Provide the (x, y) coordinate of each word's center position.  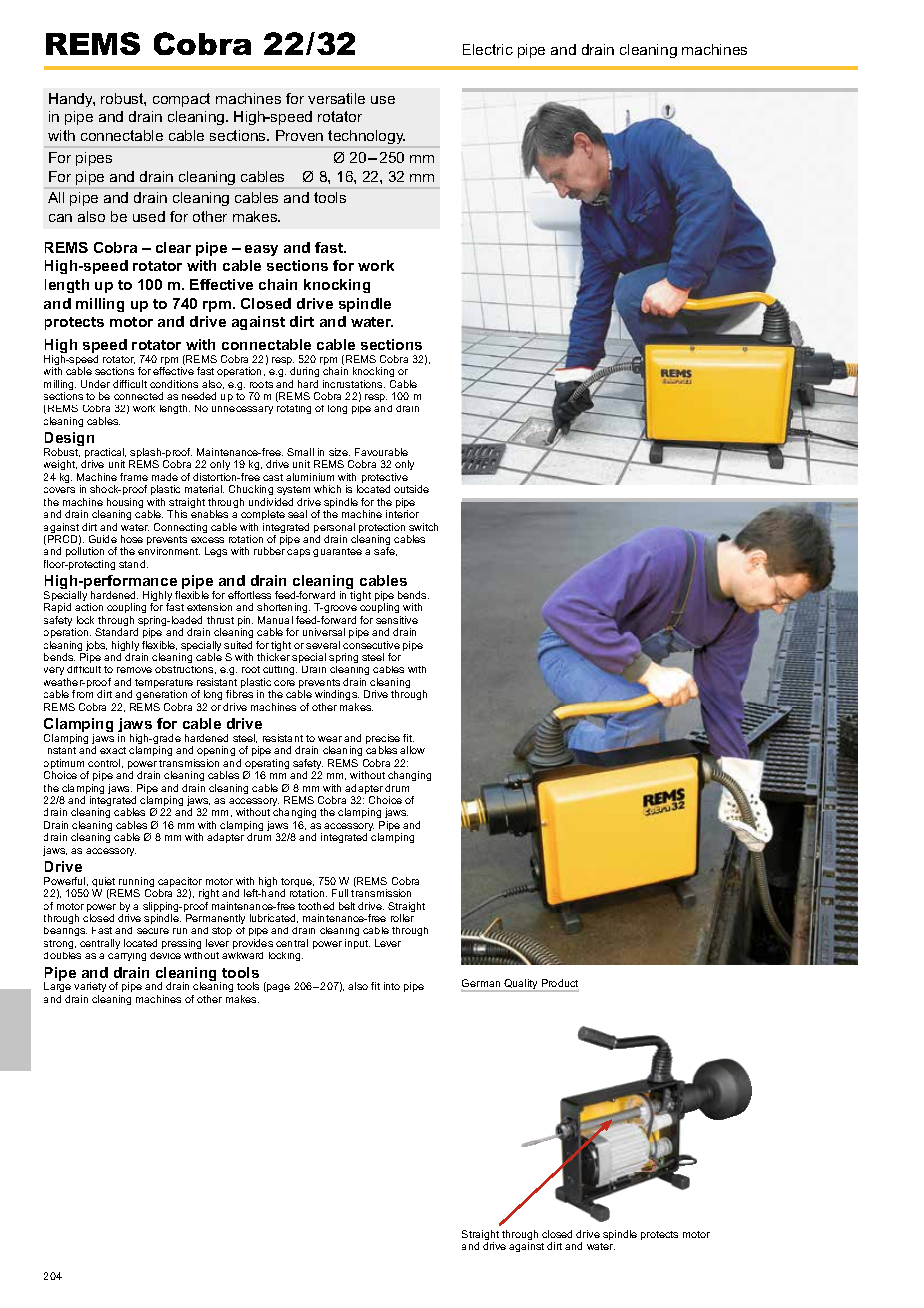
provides (253, 944)
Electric (488, 49)
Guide (103, 539)
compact (181, 100)
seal (297, 514)
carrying (127, 957)
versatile (336, 98)
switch (423, 527)
